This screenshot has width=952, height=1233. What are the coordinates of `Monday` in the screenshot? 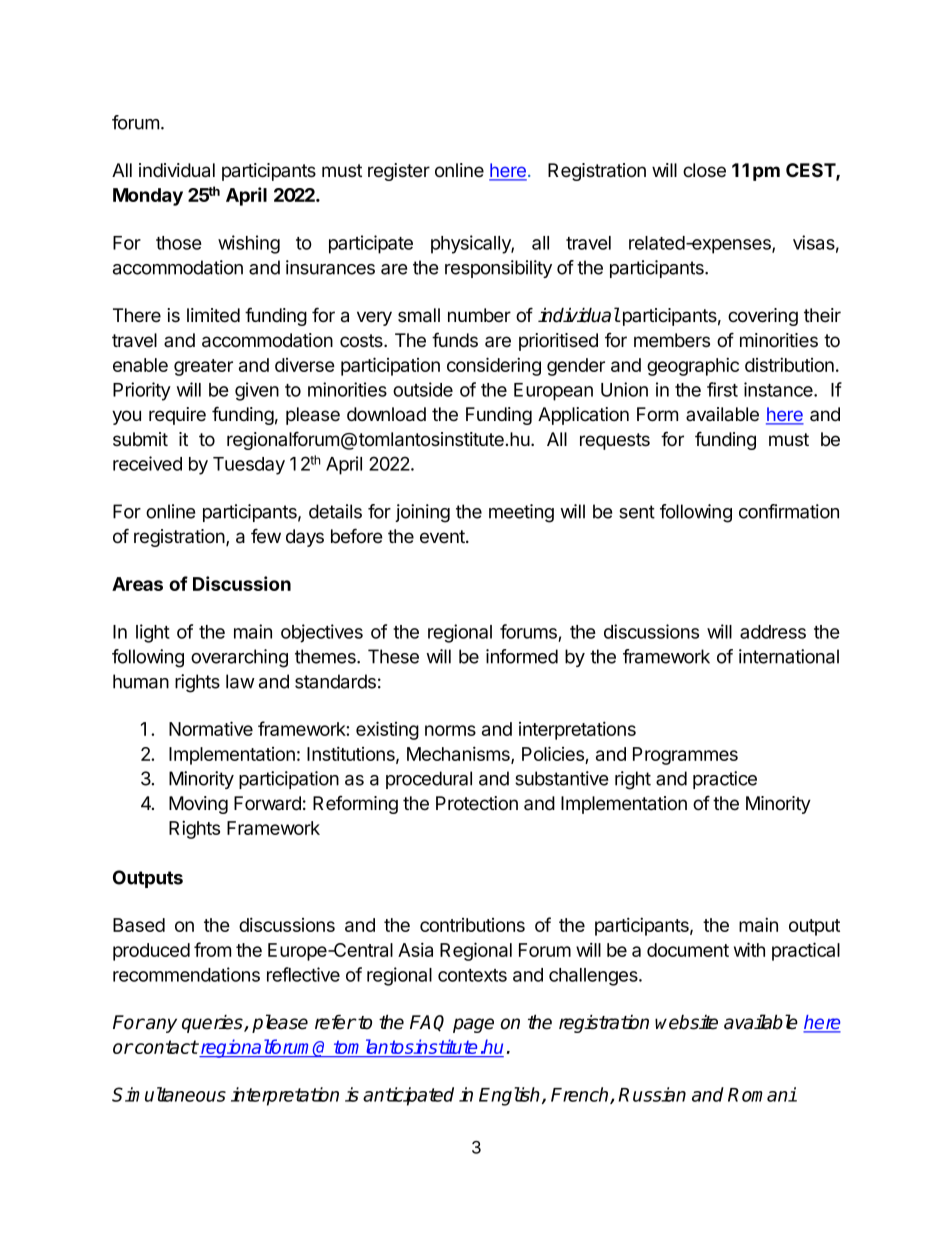 It's located at (148, 197).
